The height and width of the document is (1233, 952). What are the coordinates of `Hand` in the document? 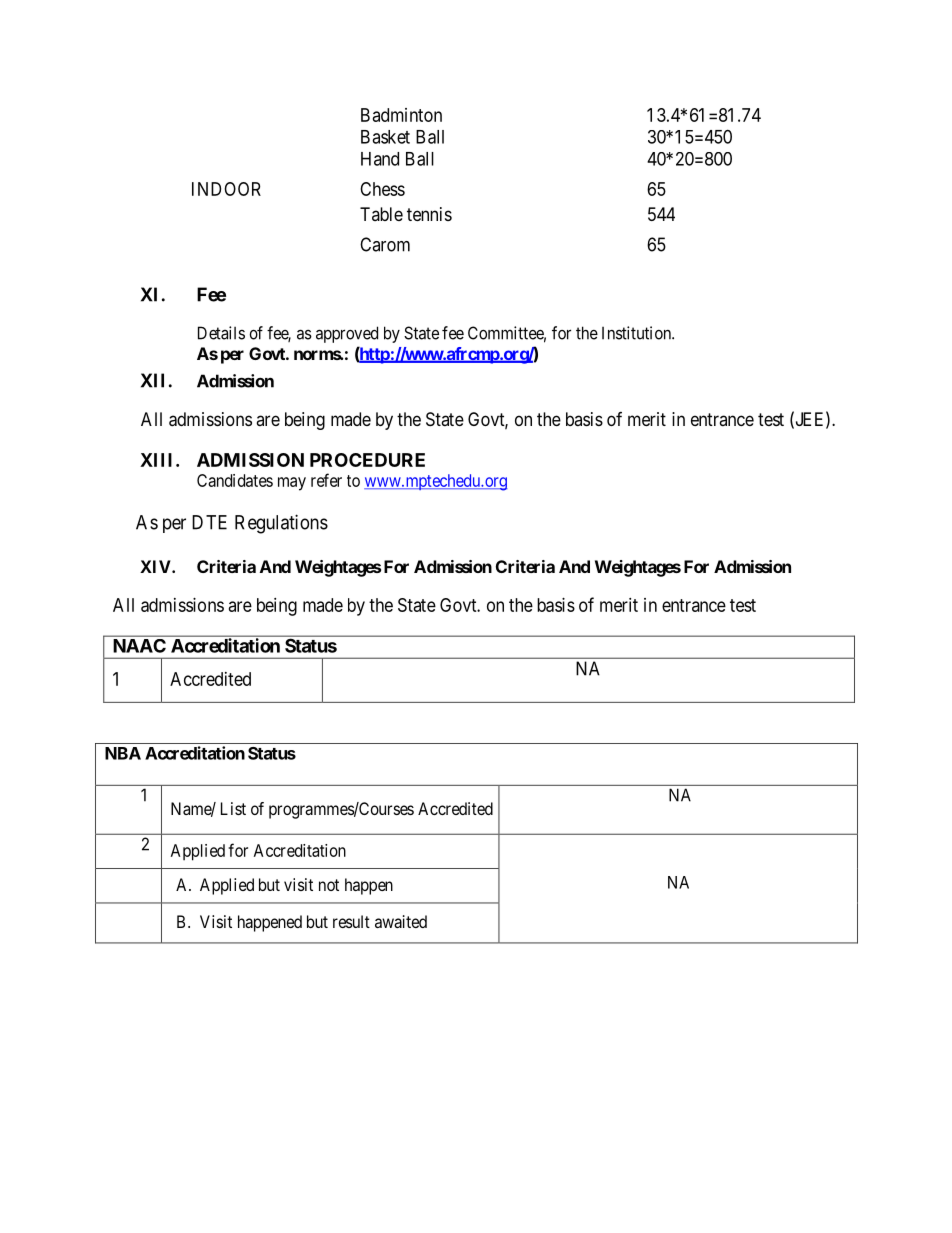 It's located at (380, 159).
